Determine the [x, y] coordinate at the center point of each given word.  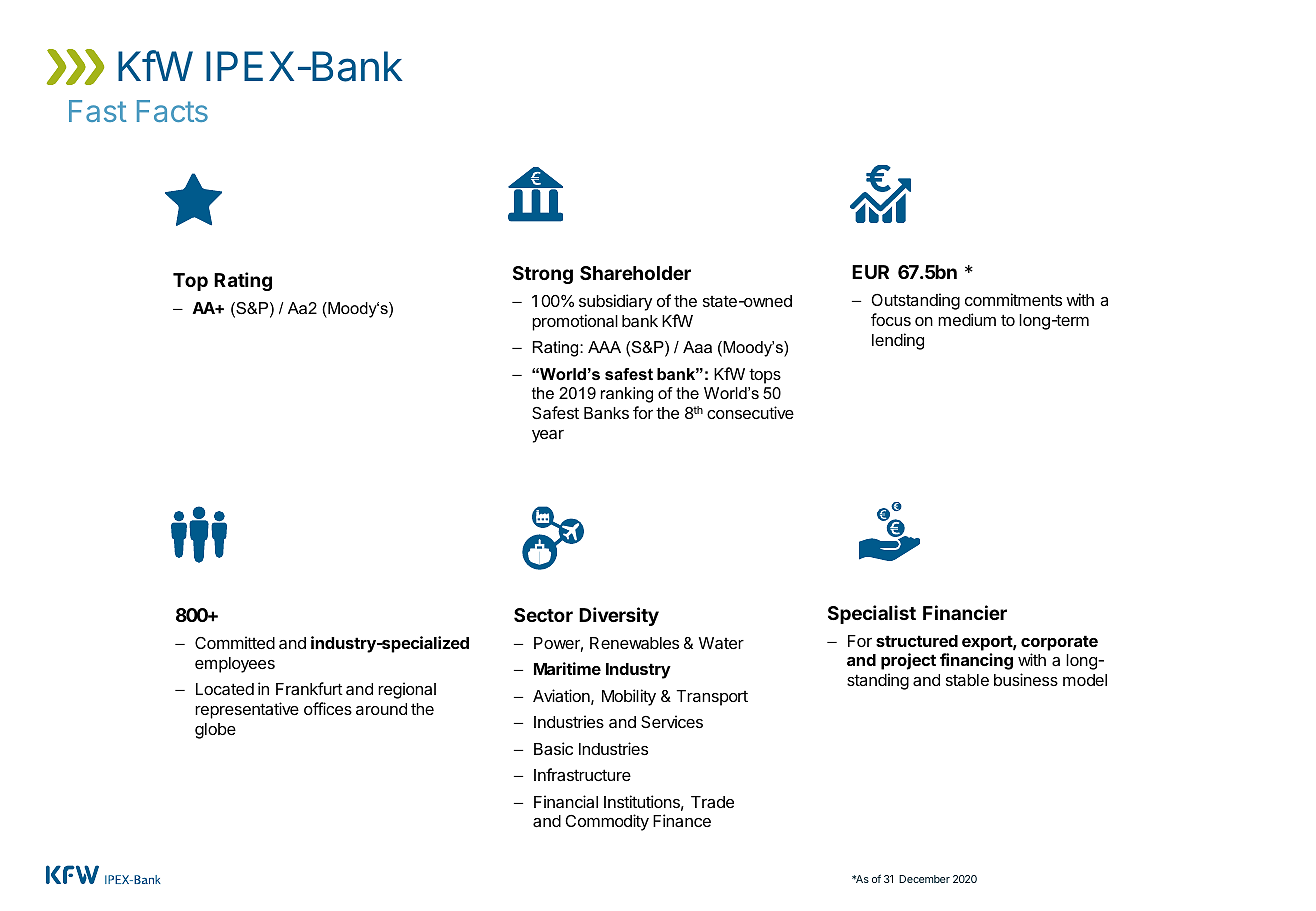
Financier [965, 612]
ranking [627, 395]
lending [898, 341]
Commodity [607, 822]
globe [215, 731]
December [924, 879]
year [548, 436]
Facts [172, 111]
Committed [235, 642]
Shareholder [635, 273]
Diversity [619, 616]
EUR [870, 272]
